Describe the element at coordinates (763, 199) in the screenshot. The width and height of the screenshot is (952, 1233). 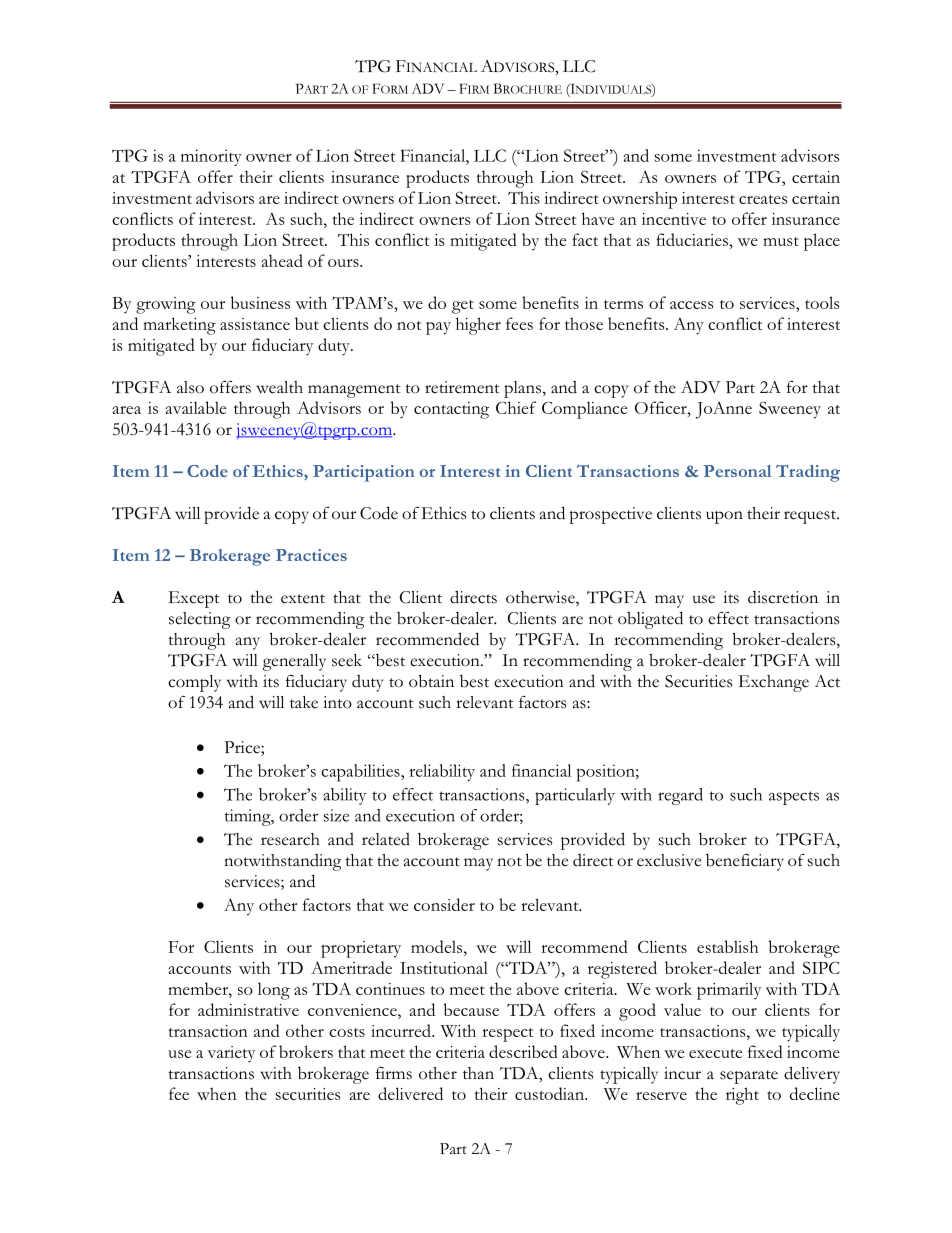
I see `creates` at that location.
